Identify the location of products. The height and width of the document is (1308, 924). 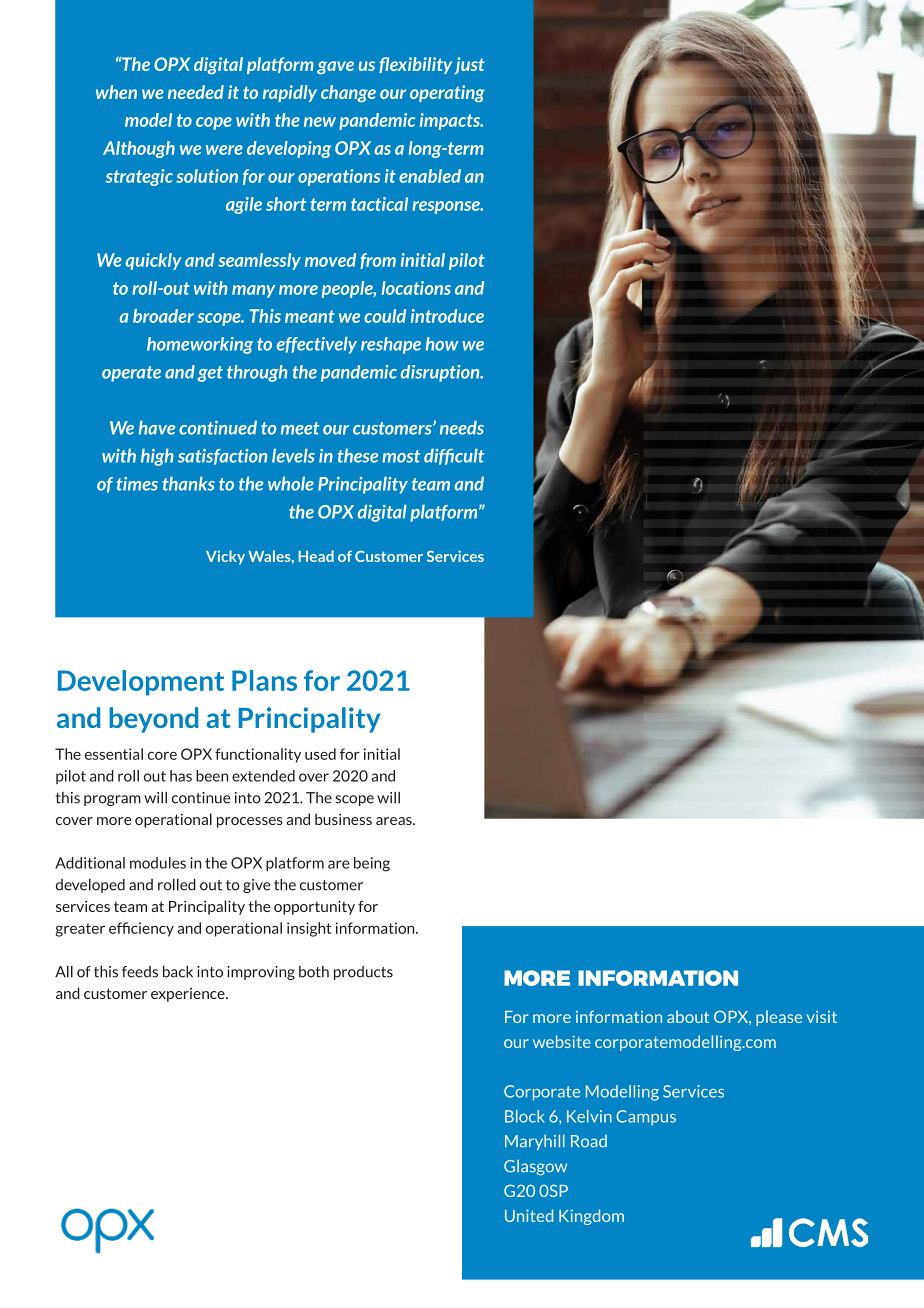
(363, 973).
